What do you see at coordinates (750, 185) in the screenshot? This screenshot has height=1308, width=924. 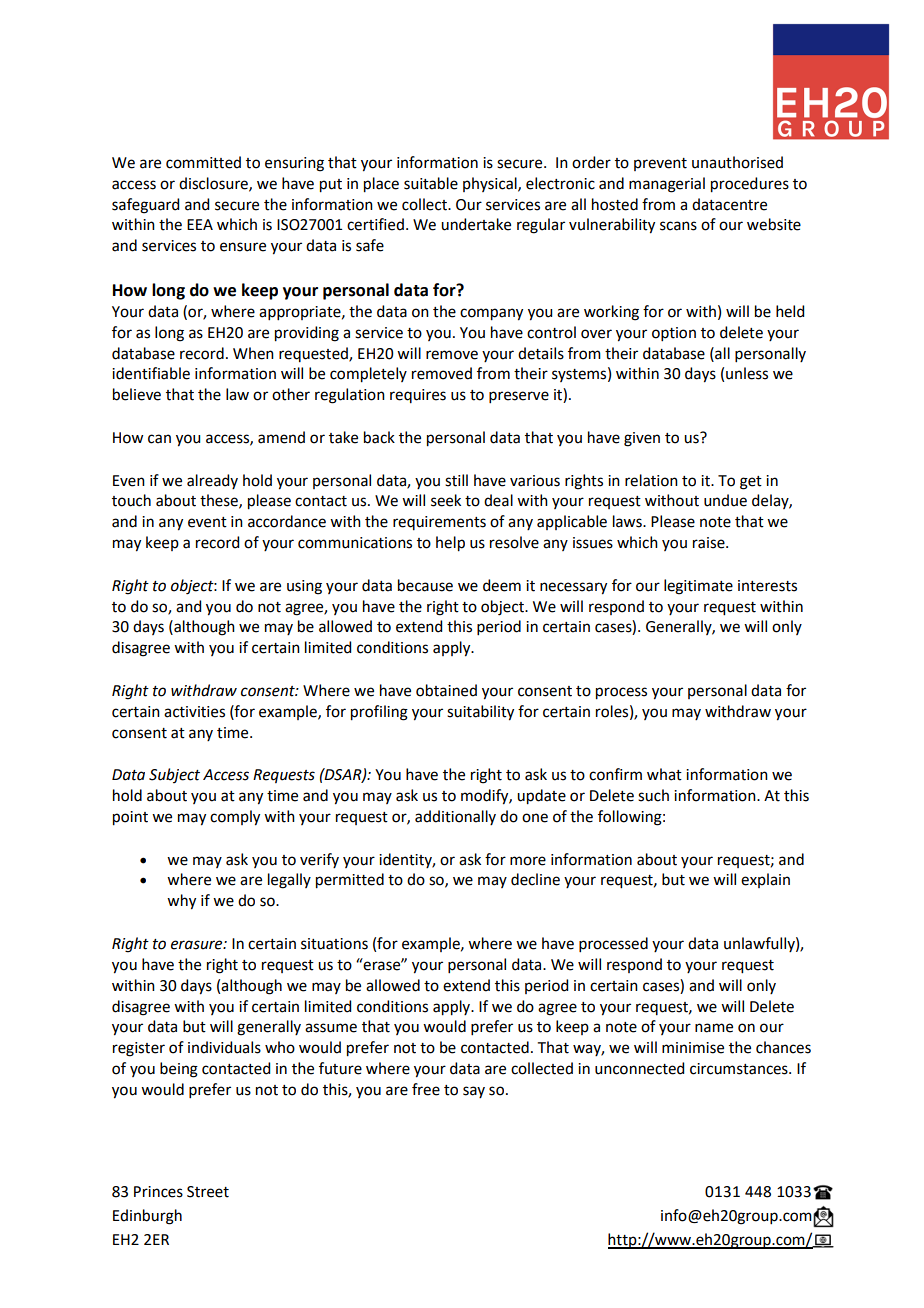 I see `procedures` at bounding box center [750, 185].
